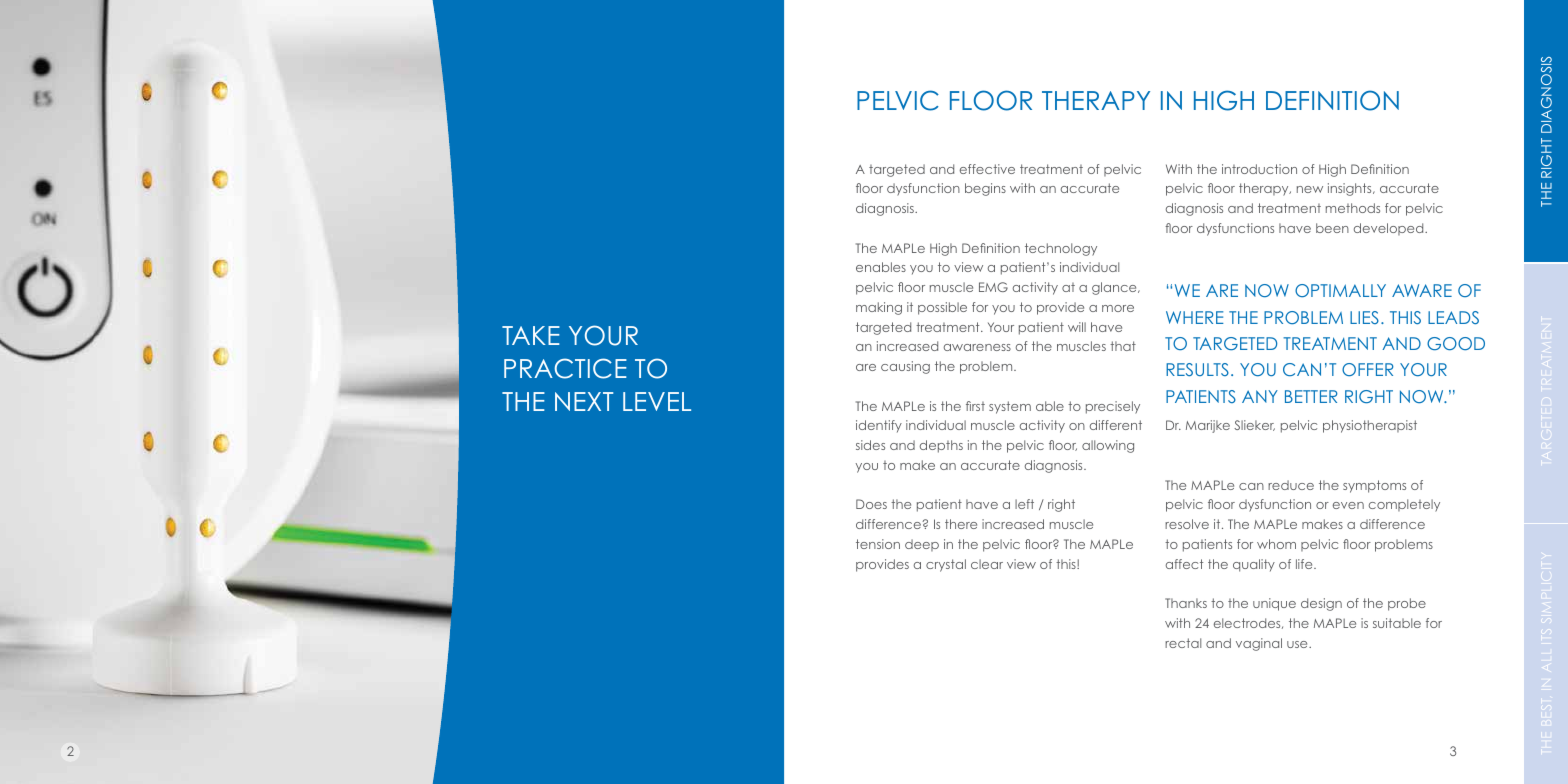 Image resolution: width=1568 pixels, height=784 pixels. I want to click on rectal, so click(1183, 643).
